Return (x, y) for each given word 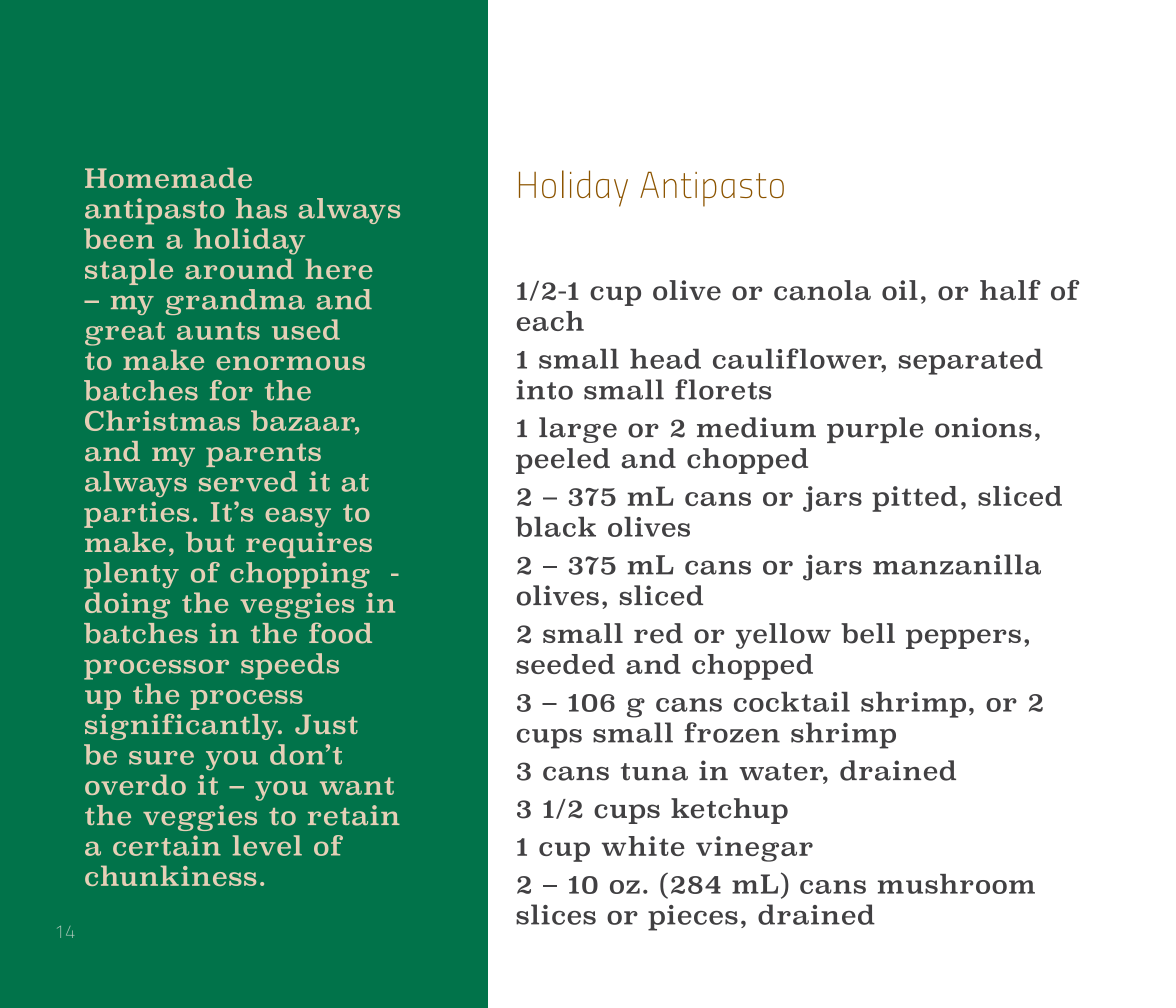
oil (900, 290)
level (267, 845)
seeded (565, 664)
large (578, 430)
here (339, 269)
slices (556, 914)
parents (263, 455)
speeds (290, 666)
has (261, 208)
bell (868, 633)
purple (875, 430)
